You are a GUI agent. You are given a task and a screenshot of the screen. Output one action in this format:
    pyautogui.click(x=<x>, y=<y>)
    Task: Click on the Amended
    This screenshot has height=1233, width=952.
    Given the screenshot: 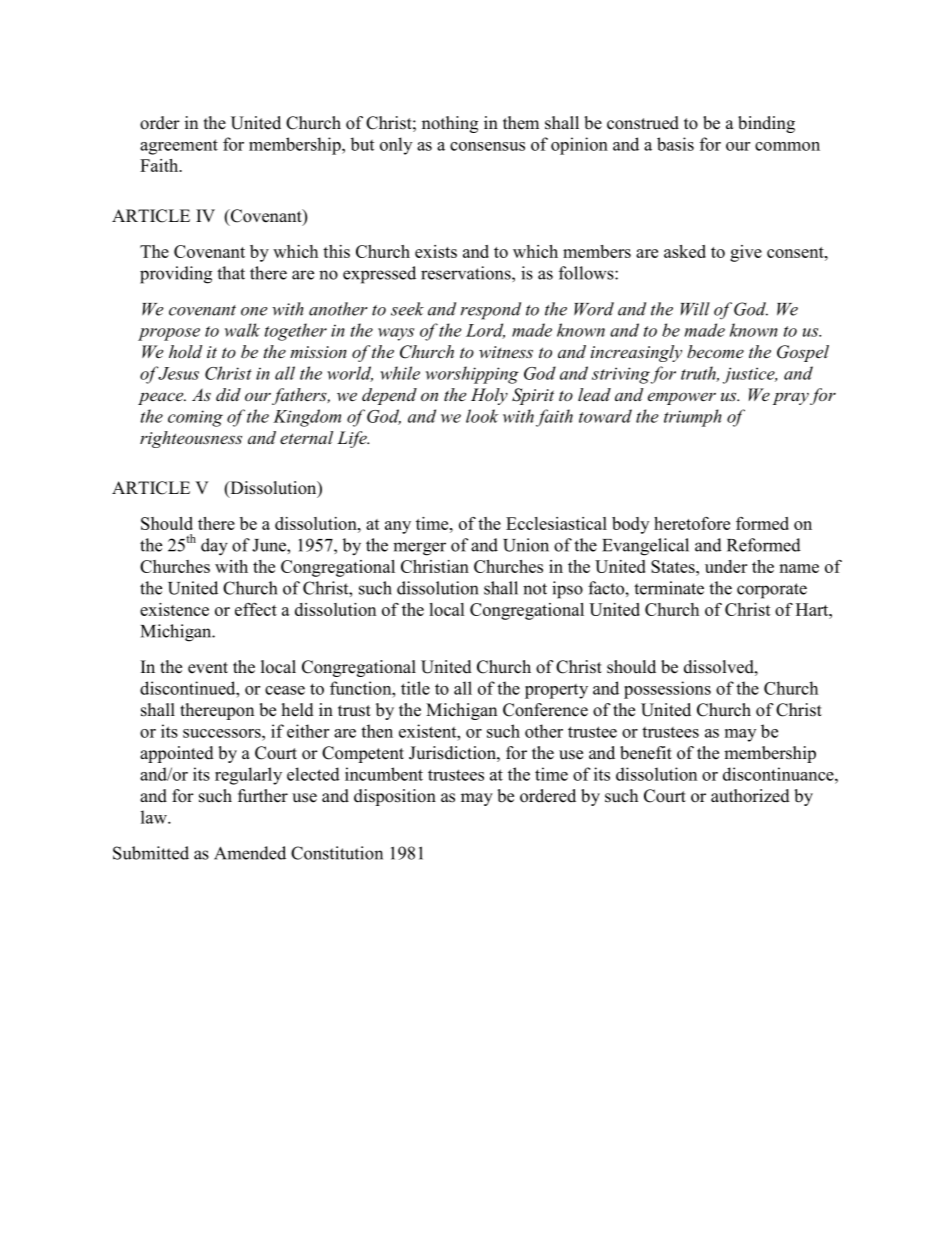 What is the action you would take?
    pyautogui.click(x=250, y=853)
